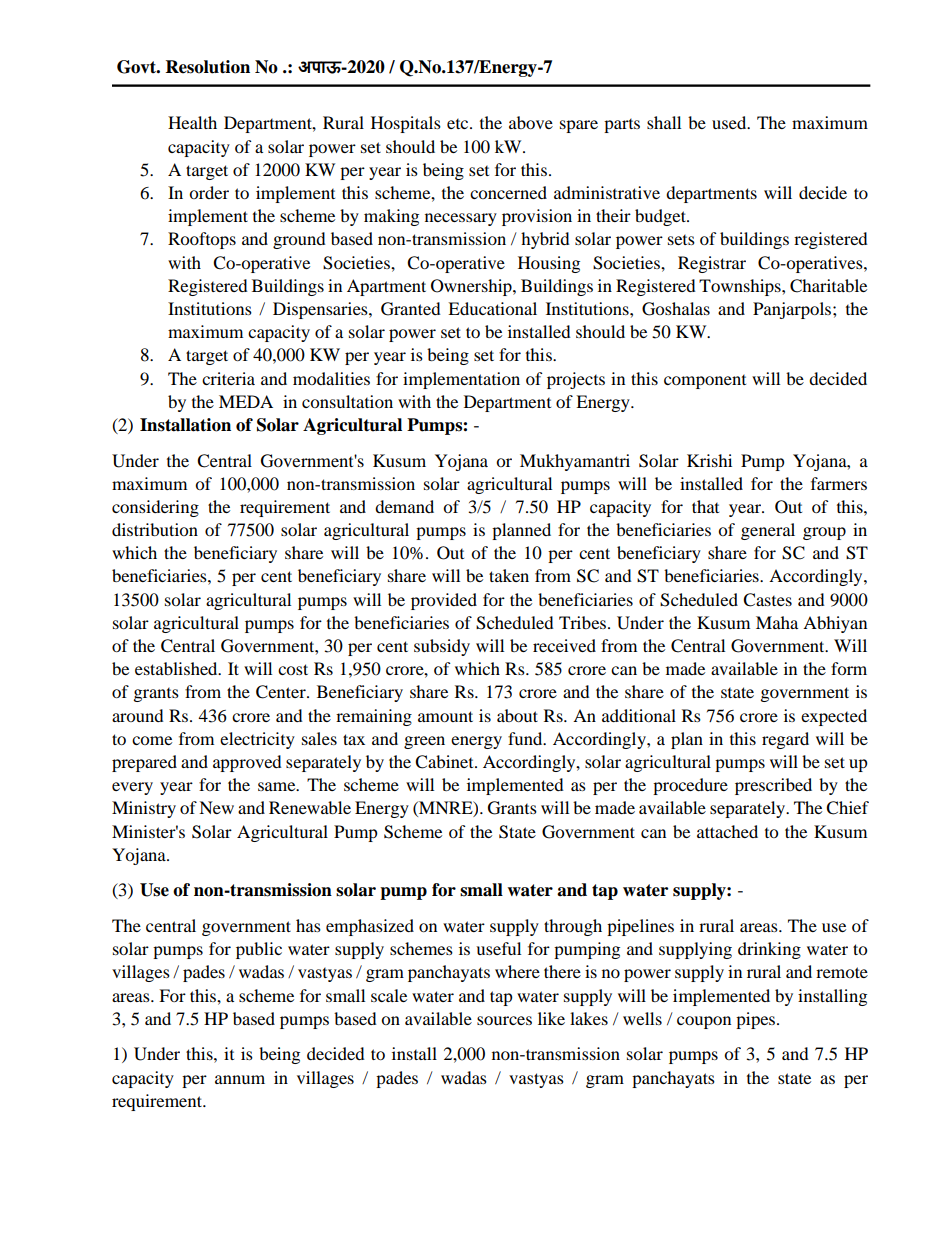 This image has height=1233, width=952. I want to click on used, so click(730, 122).
